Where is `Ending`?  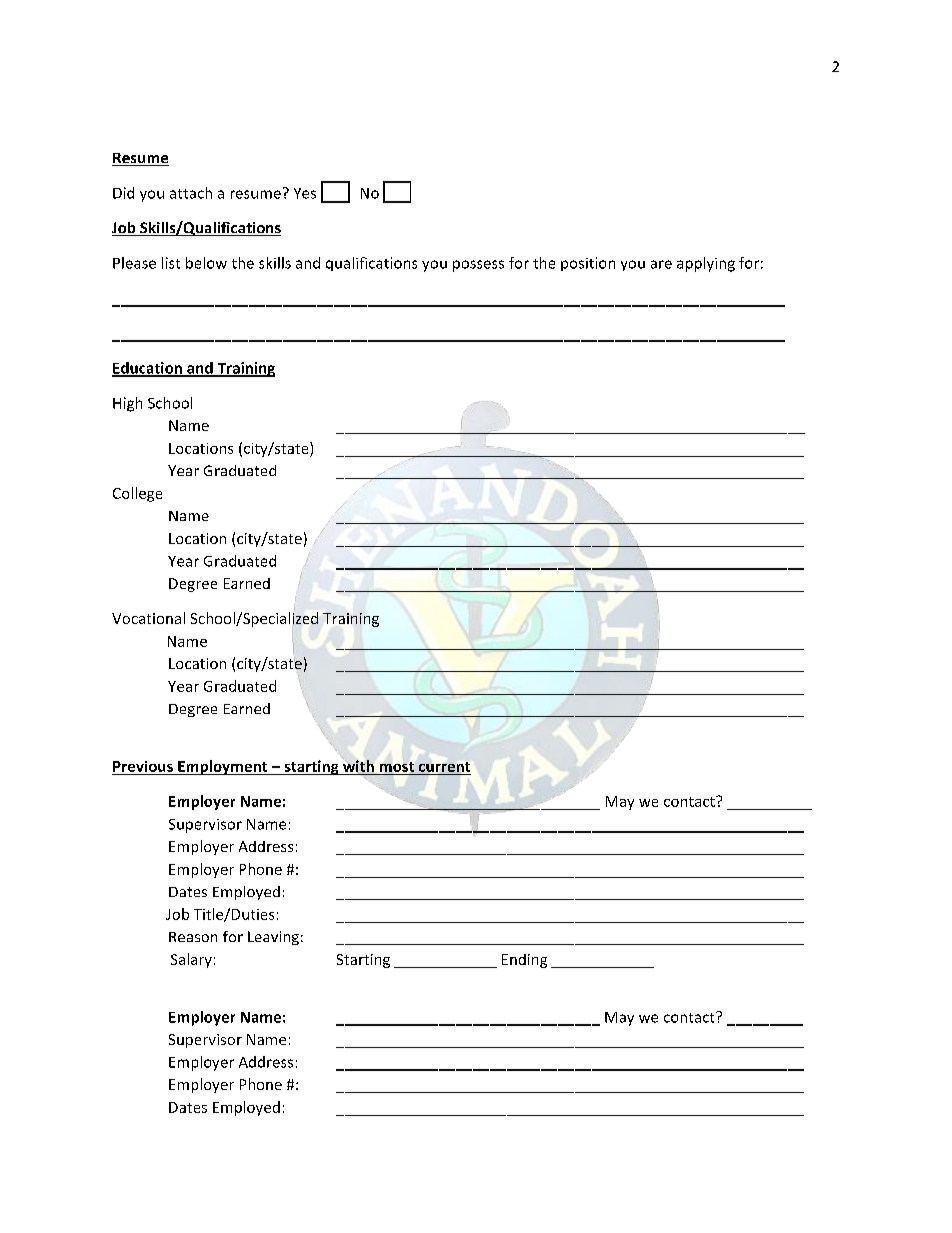
Ending is located at coordinates (524, 961).
